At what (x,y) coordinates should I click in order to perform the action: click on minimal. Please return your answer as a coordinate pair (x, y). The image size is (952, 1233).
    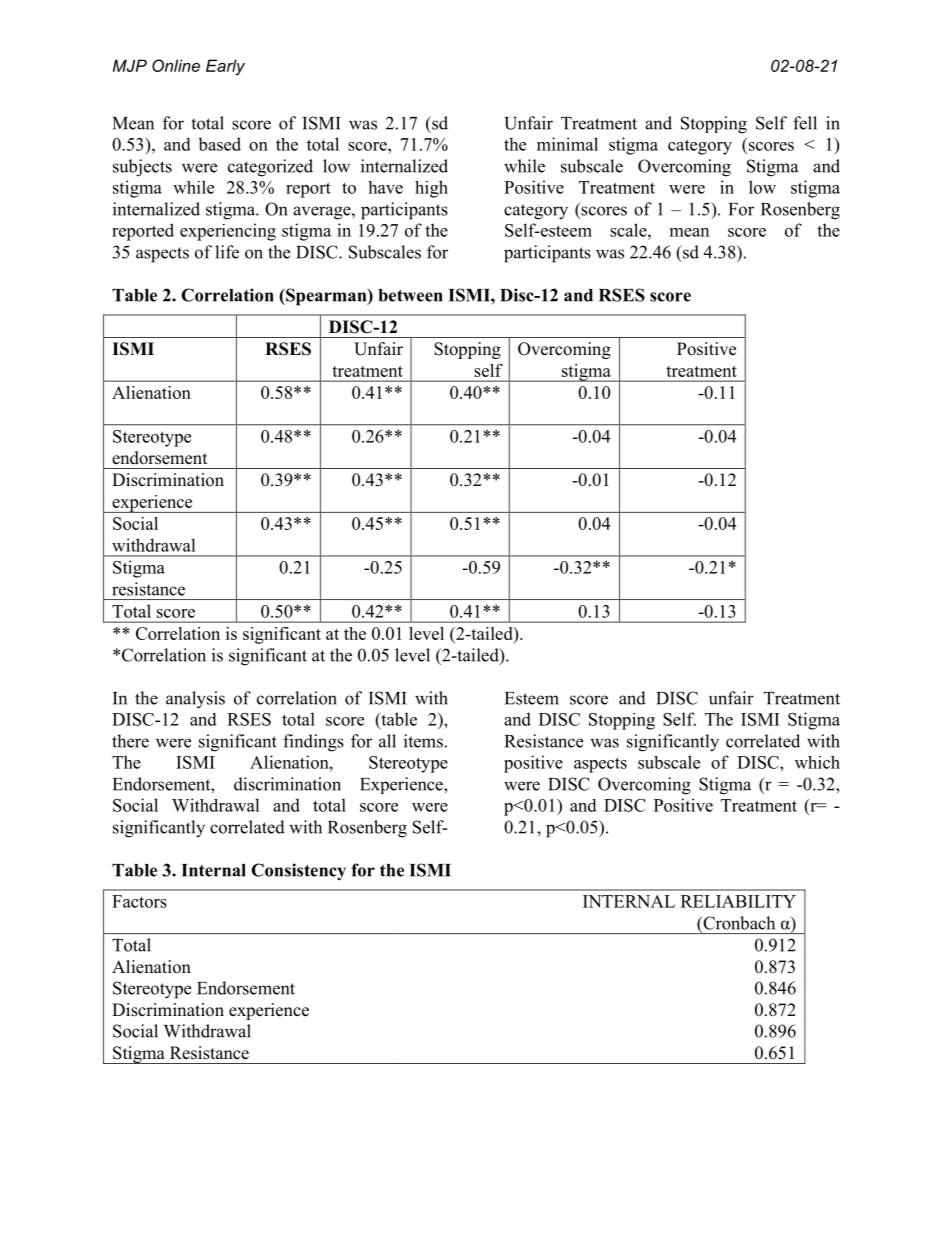
    Looking at the image, I should click on (567, 144).
